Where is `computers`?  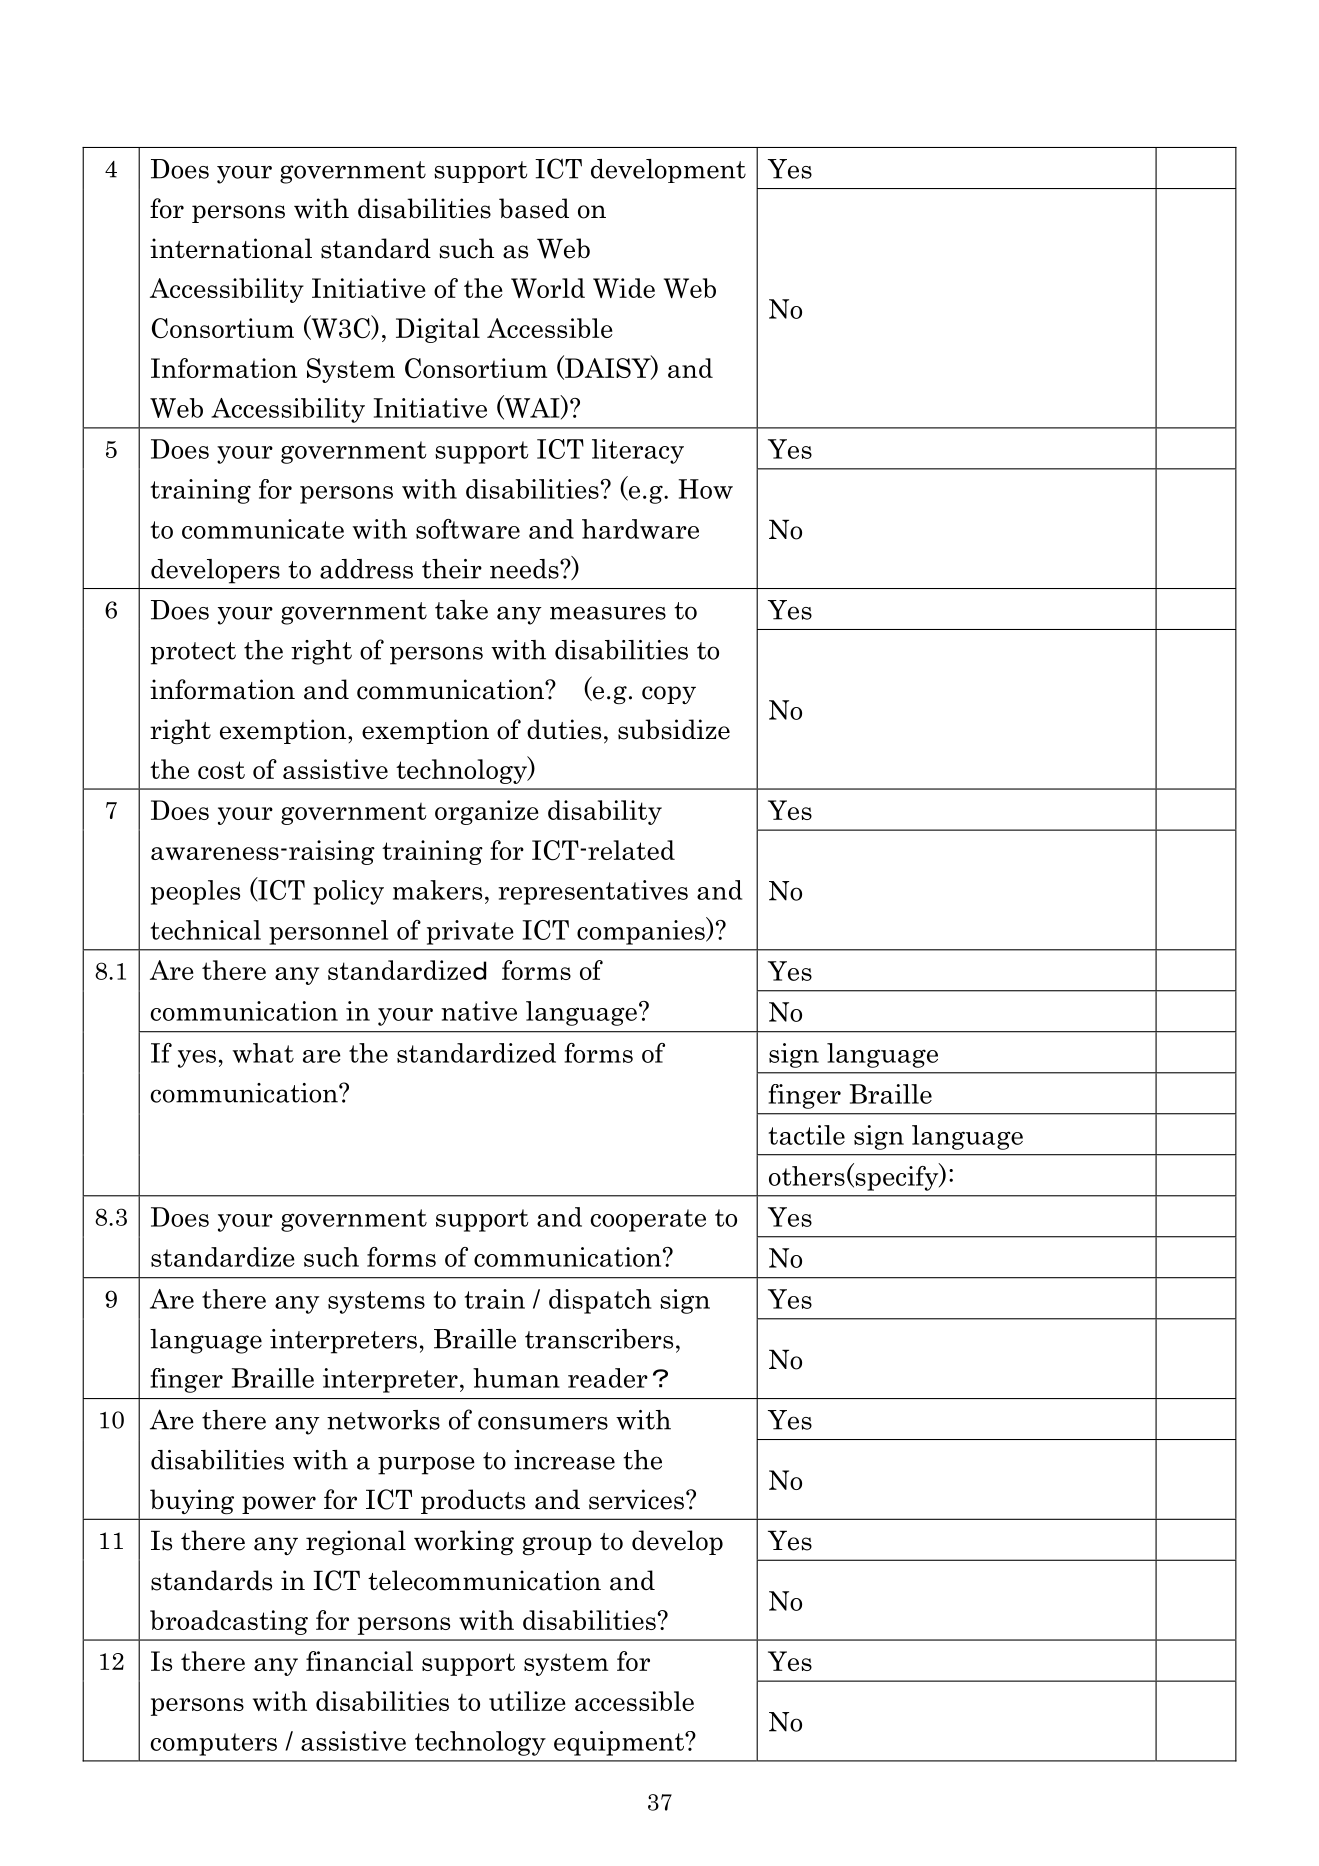 computers is located at coordinates (214, 1744).
